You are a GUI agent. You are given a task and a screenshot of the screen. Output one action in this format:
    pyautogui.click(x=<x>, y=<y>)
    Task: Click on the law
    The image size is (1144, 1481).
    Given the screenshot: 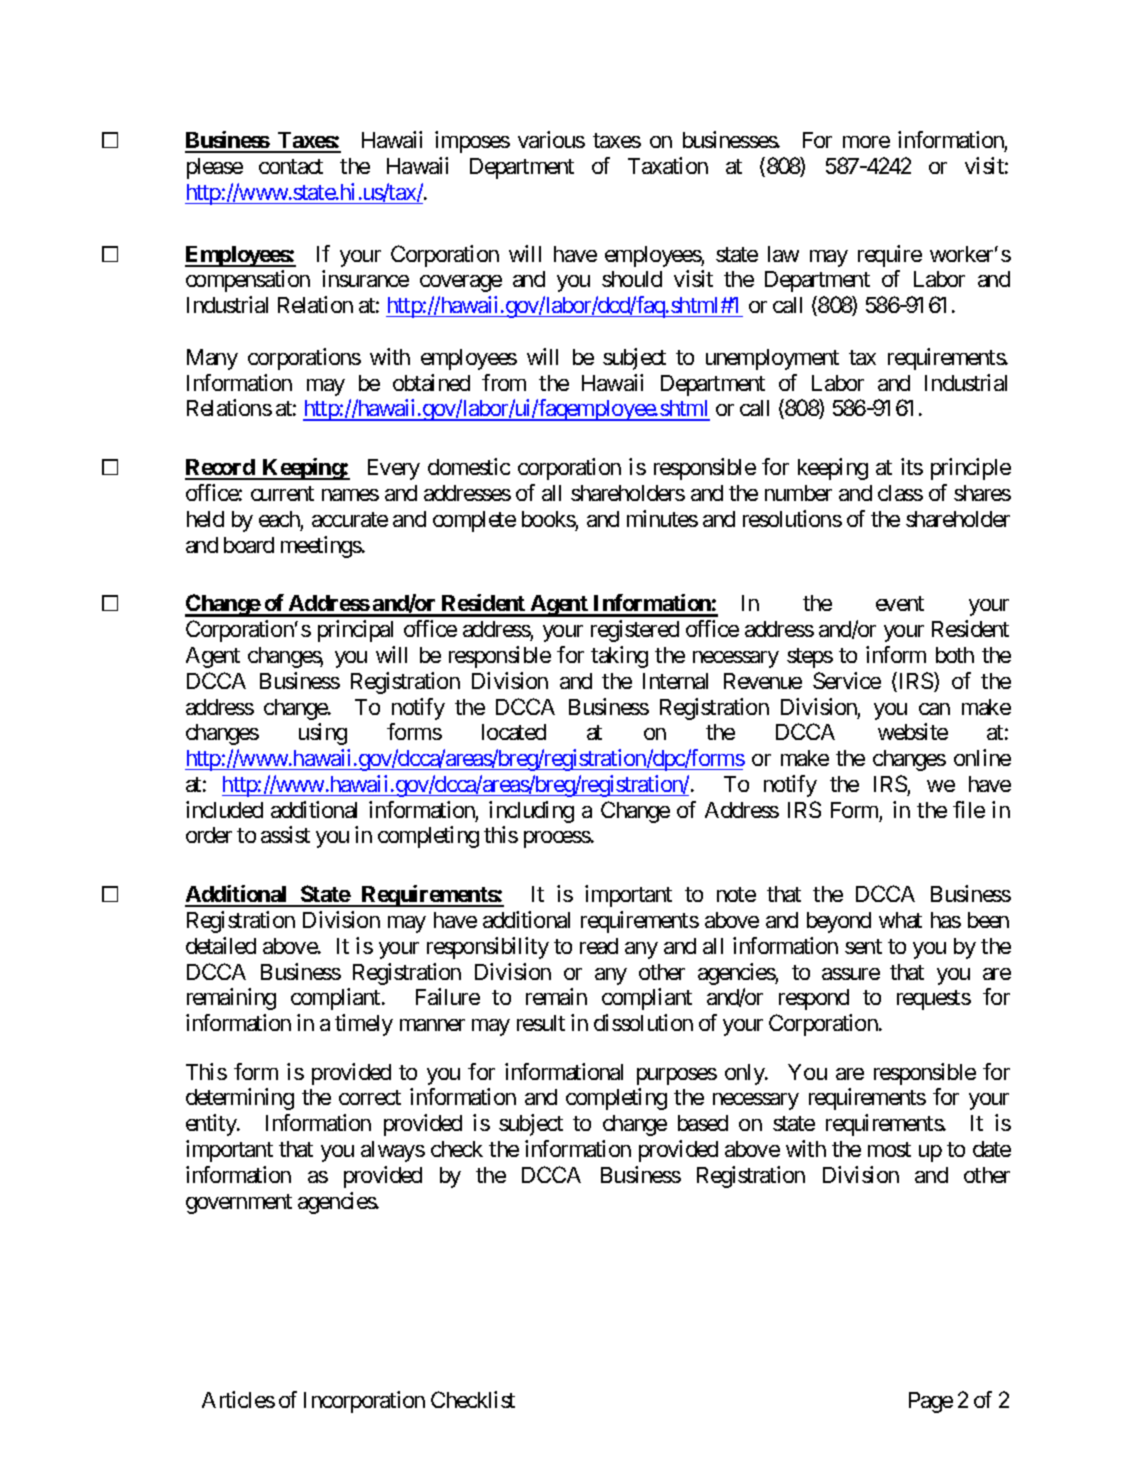 What is the action you would take?
    pyautogui.click(x=783, y=254)
